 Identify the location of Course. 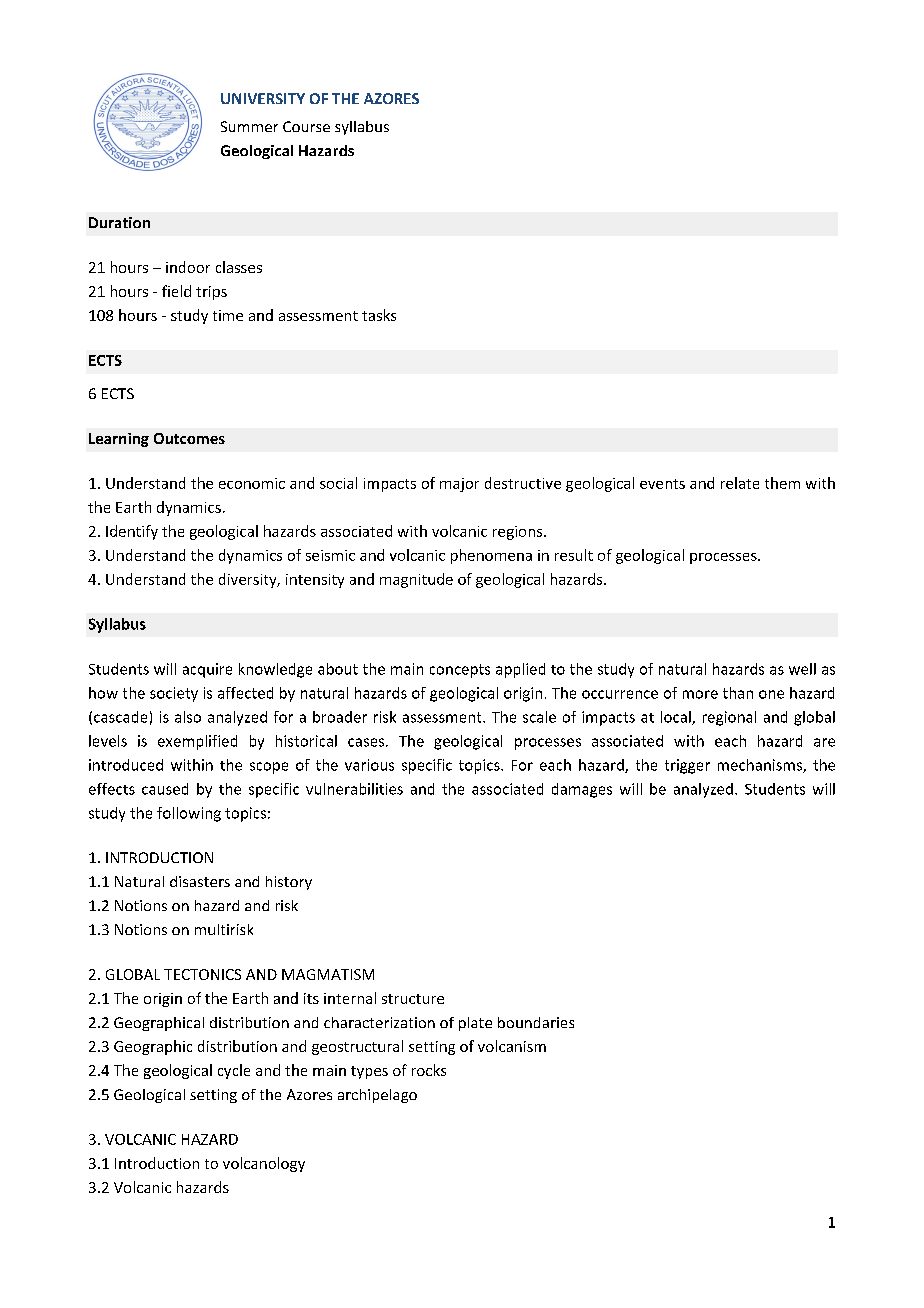
(306, 126).
